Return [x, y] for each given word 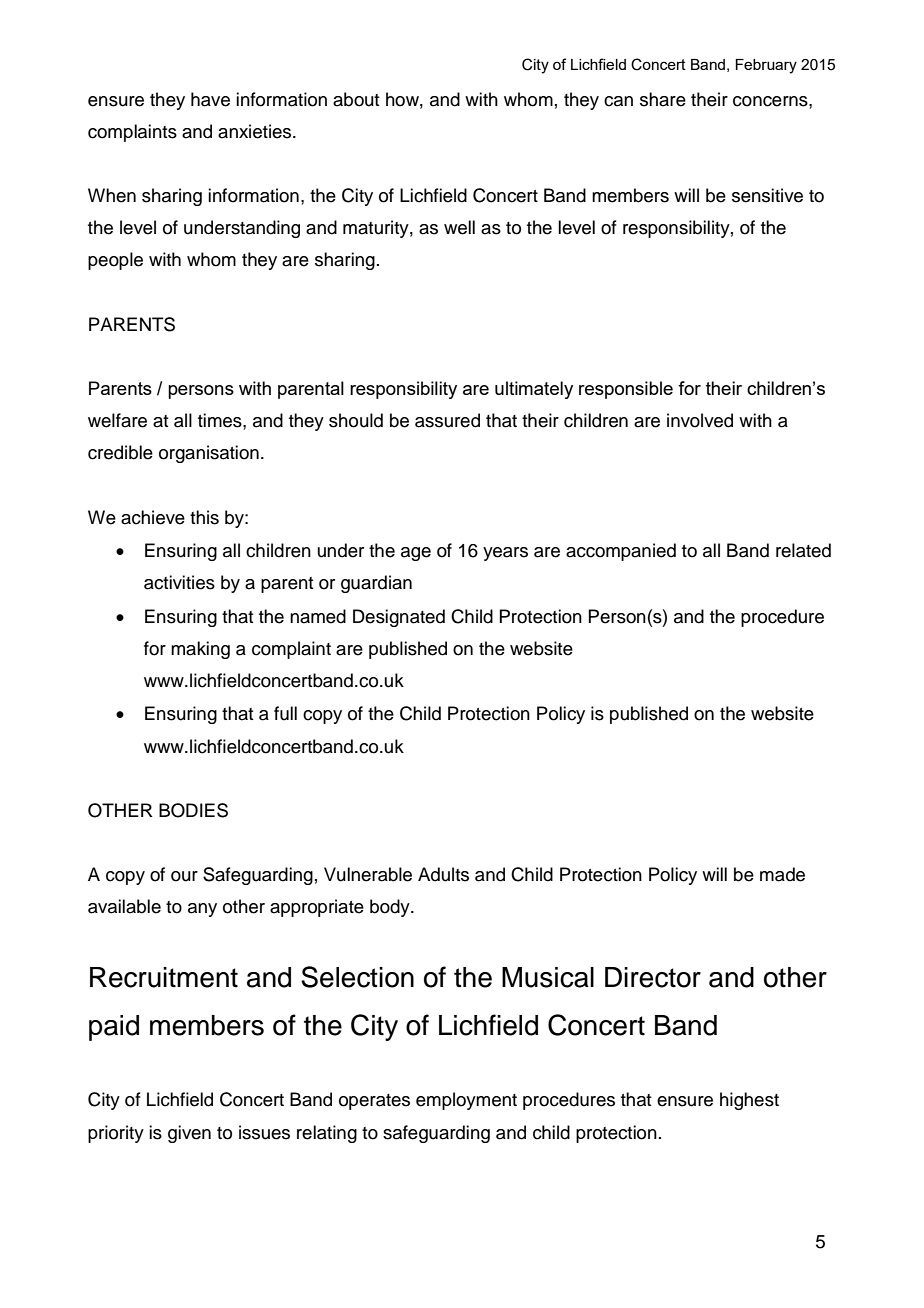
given [189, 1134]
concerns [771, 101]
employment [466, 1101]
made [782, 874]
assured [447, 420]
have [210, 99]
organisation [209, 454]
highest [749, 1101]
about [356, 99]
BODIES [193, 810]
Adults [443, 874]
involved [700, 420]
